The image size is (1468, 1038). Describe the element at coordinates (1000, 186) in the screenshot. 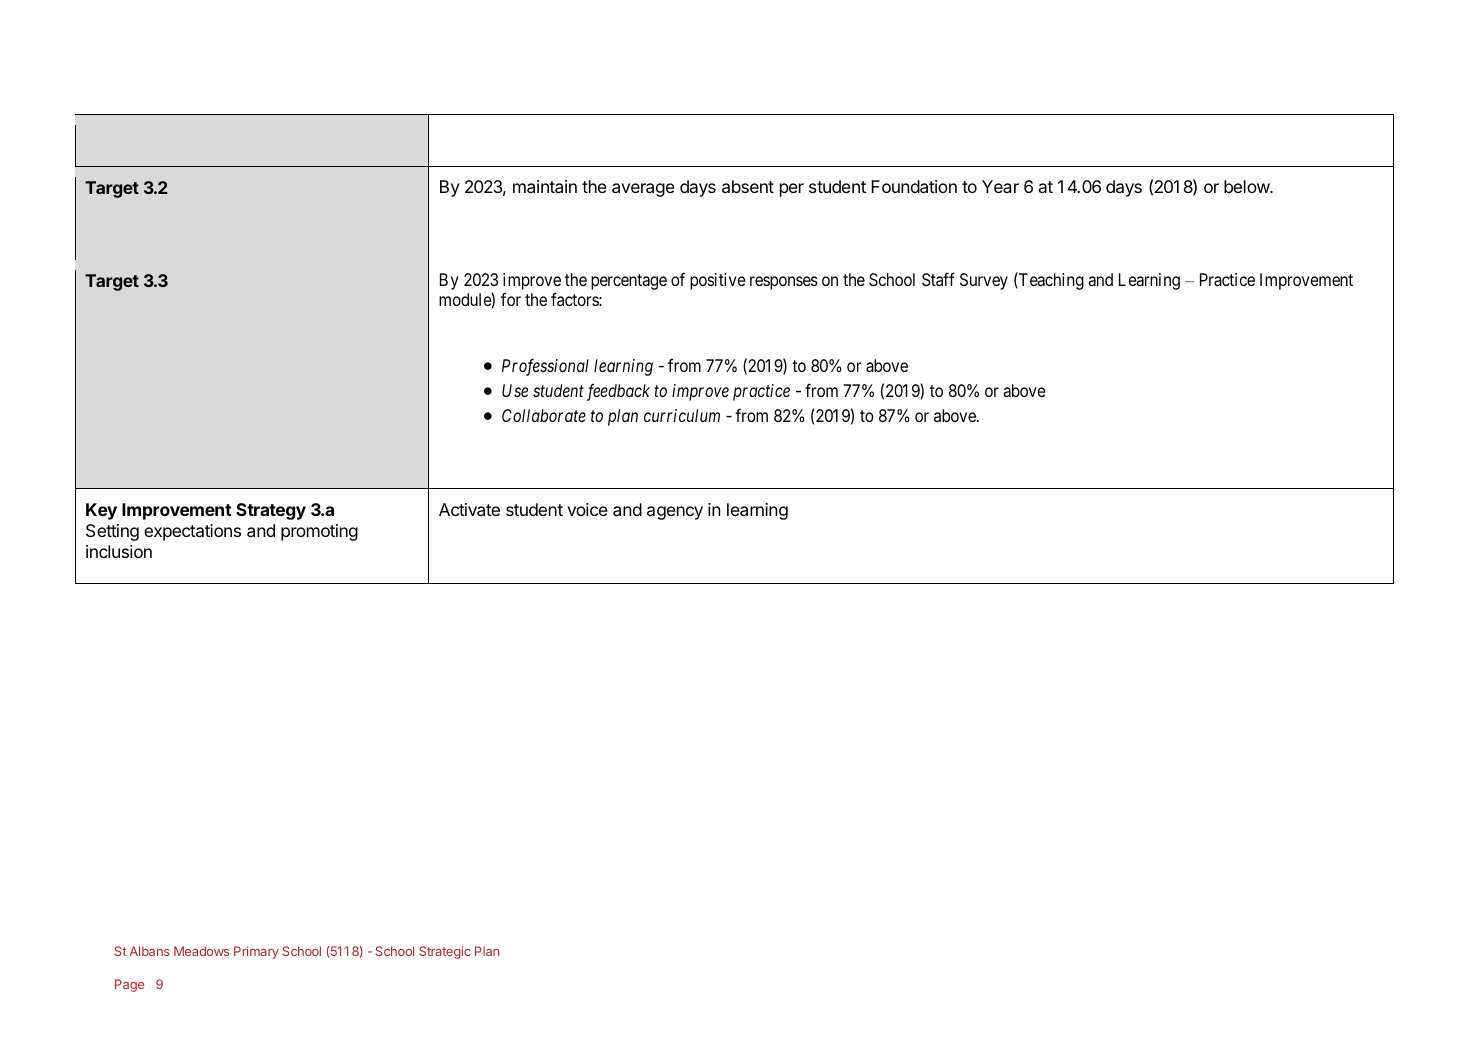

I see `Year` at that location.
